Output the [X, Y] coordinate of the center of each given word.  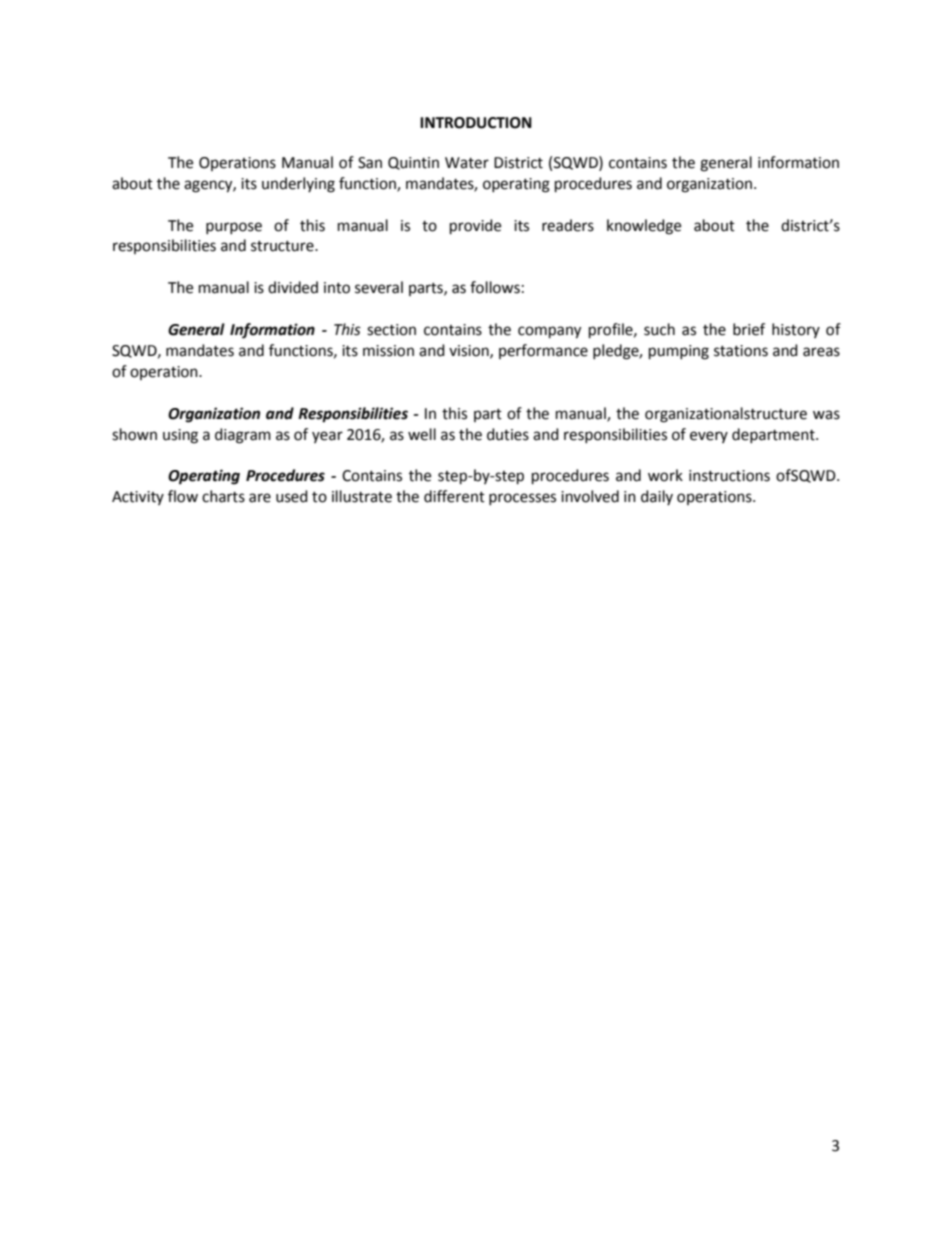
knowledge [644, 227]
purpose [234, 228]
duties [508, 434]
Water [467, 163]
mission [388, 351]
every [709, 437]
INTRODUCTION [476, 123]
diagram [243, 436]
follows [495, 287]
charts [223, 496]
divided [293, 287]
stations [741, 351]
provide [475, 227]
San [370, 163]
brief [749, 329]
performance [543, 351]
